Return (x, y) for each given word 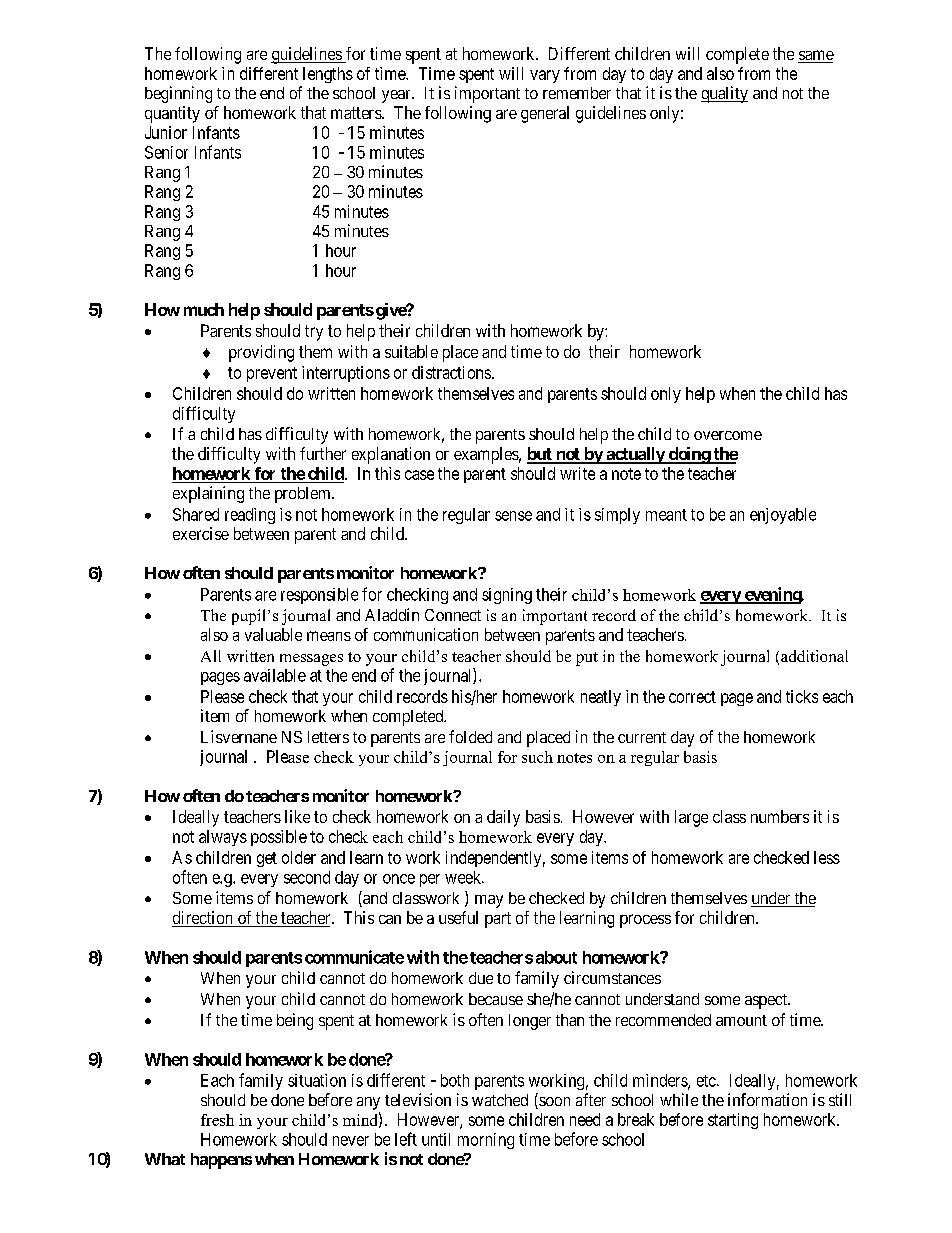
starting (733, 1121)
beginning (178, 94)
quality (724, 94)
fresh (217, 1120)
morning (486, 1141)
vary (545, 76)
